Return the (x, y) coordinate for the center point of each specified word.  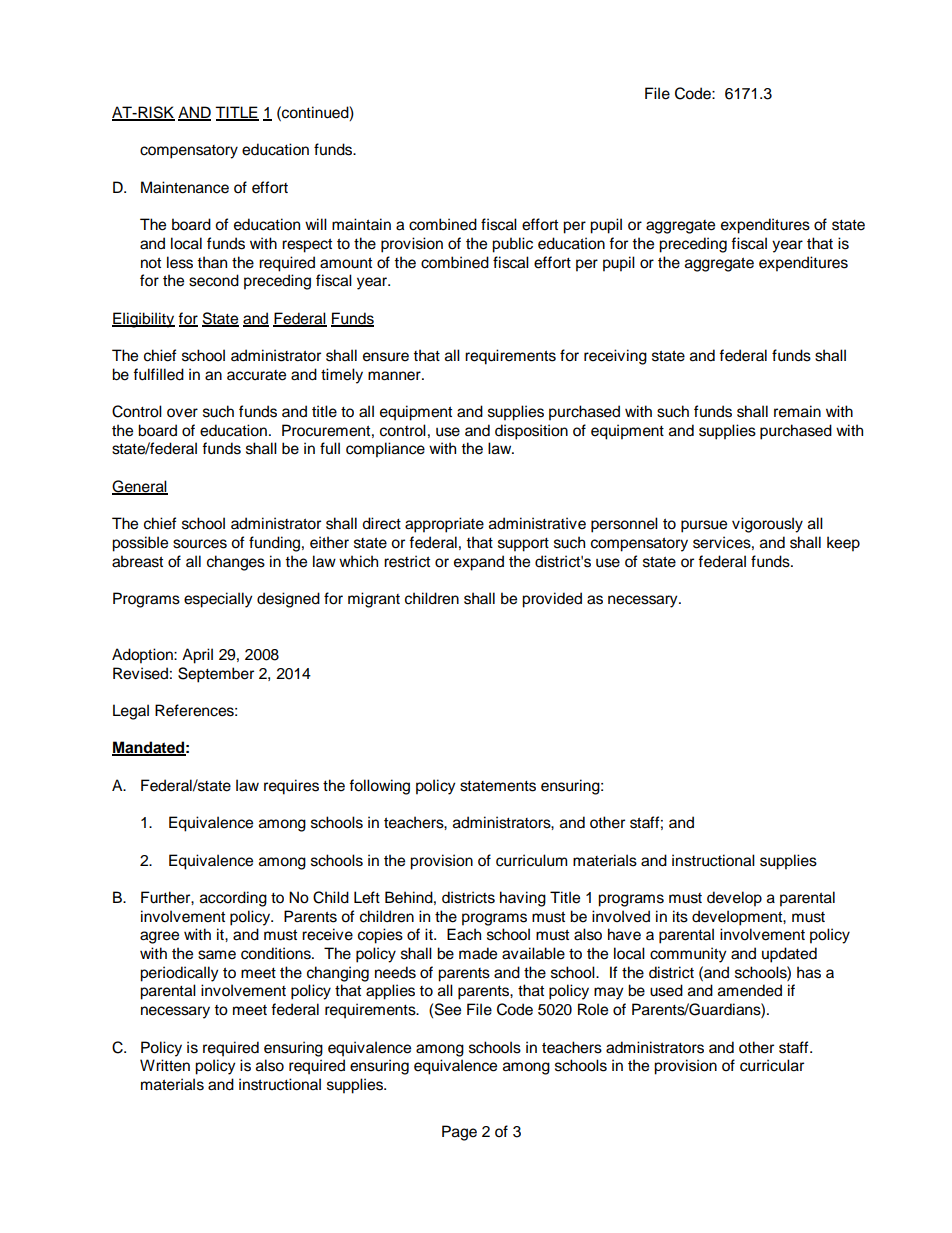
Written (165, 1065)
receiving (615, 357)
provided (552, 600)
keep (843, 544)
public (512, 245)
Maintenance (185, 187)
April (197, 656)
